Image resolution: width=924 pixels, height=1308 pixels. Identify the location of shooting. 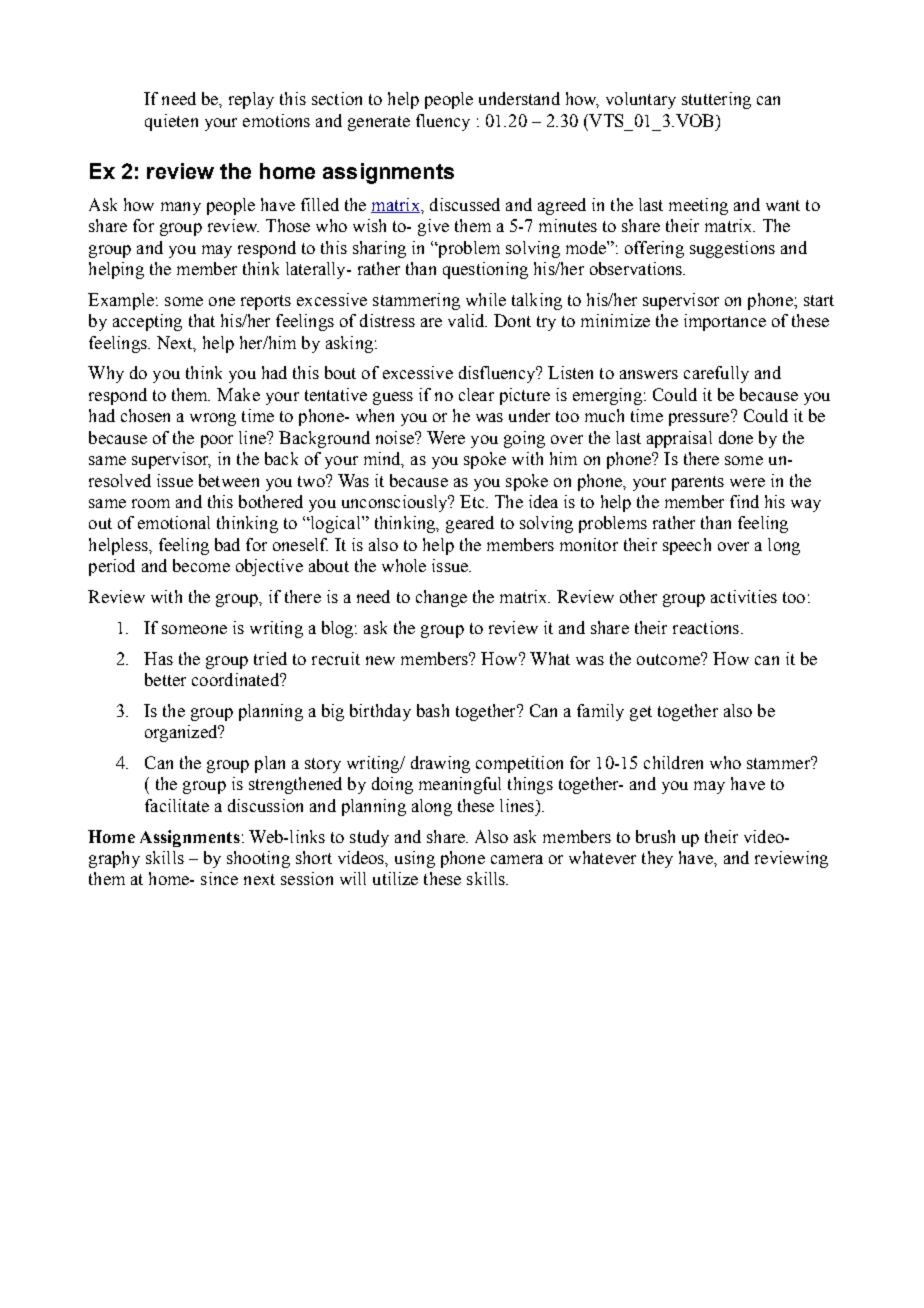
(258, 859).
